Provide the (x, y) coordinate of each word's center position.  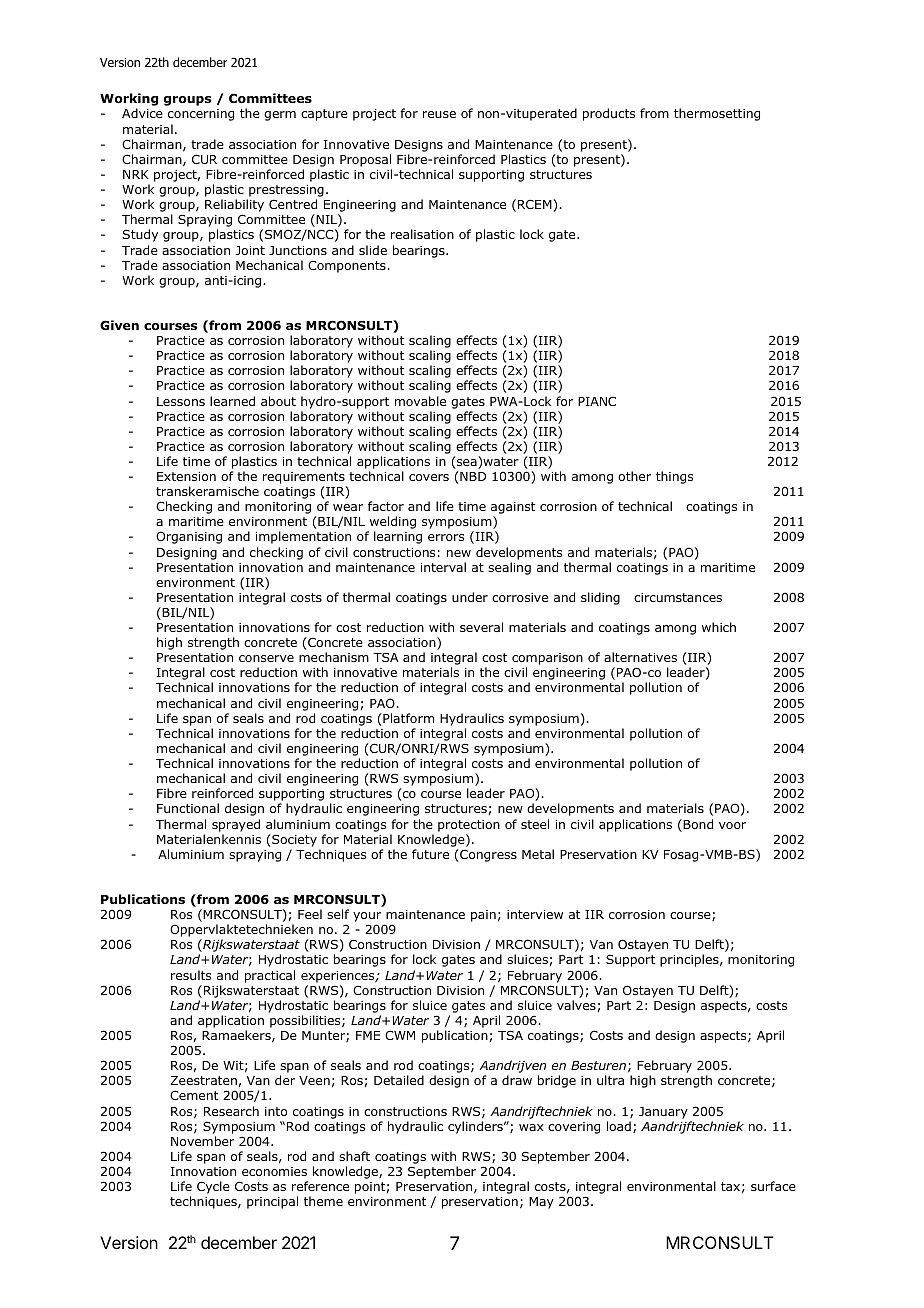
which (719, 627)
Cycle (213, 1187)
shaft (354, 1156)
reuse (439, 114)
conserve (266, 658)
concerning (201, 115)
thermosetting (717, 114)
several (481, 627)
